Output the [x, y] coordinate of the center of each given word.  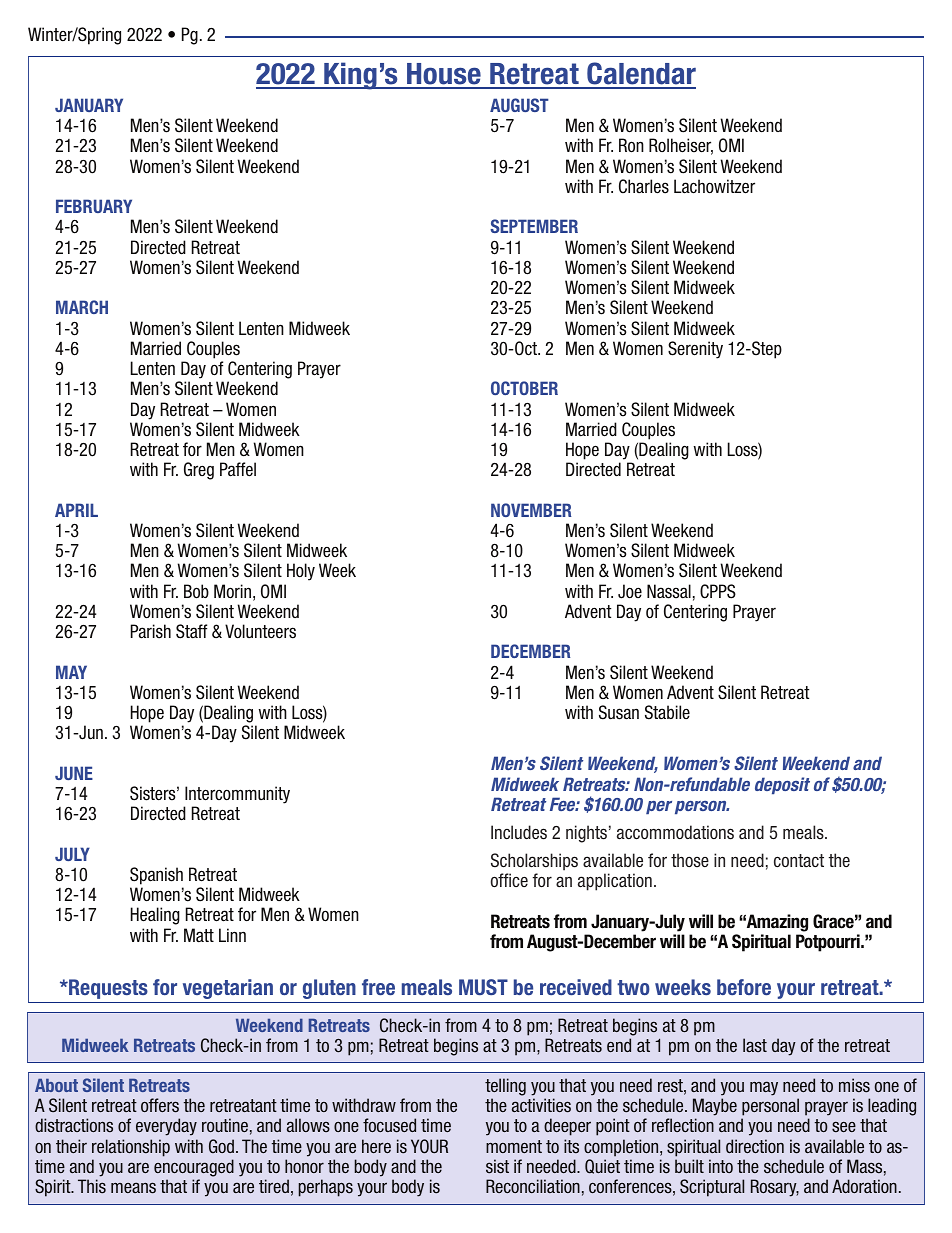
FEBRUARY [94, 206]
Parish [151, 631]
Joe [630, 591]
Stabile [667, 712]
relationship [131, 1148]
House [444, 75]
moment [514, 1146]
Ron [631, 145]
